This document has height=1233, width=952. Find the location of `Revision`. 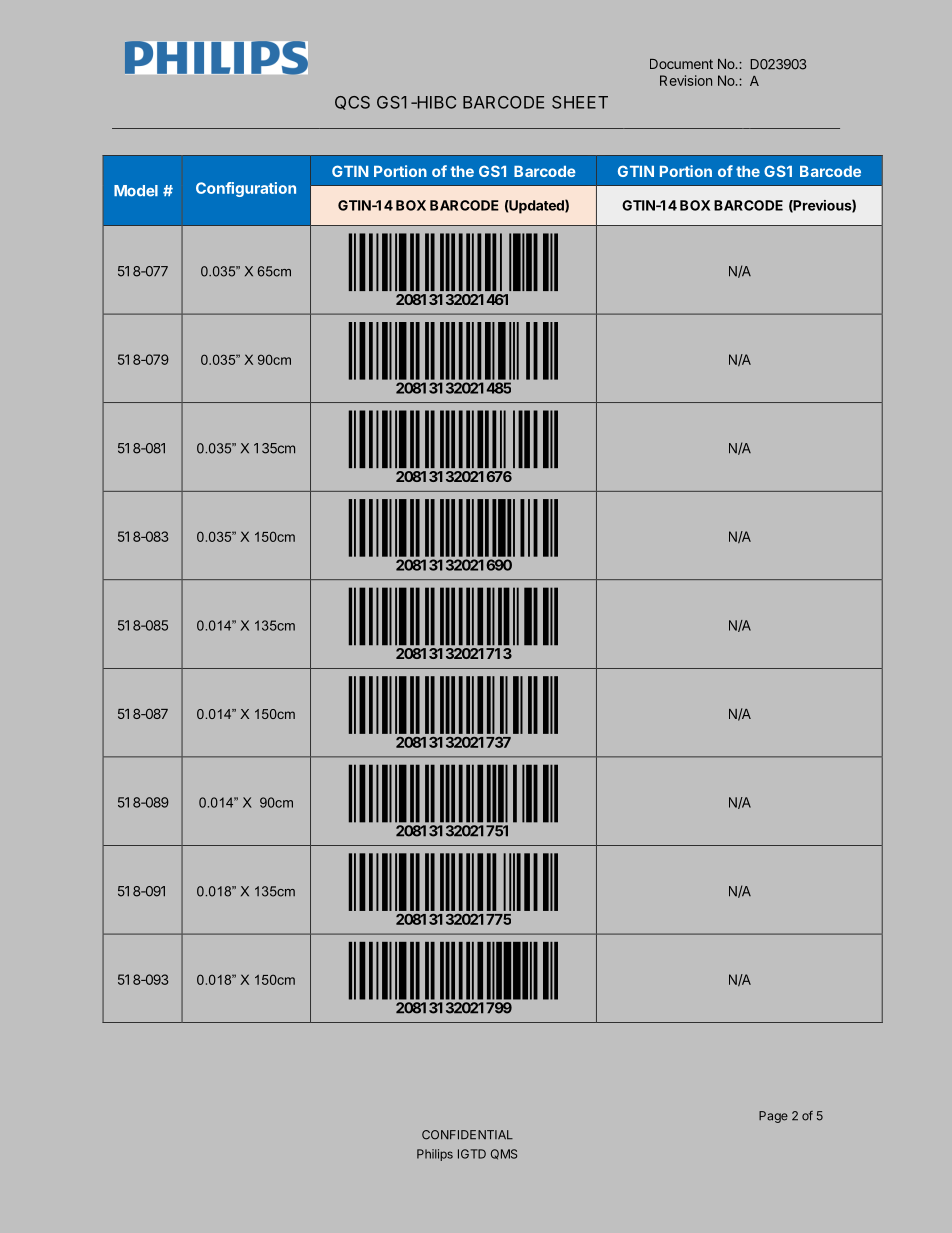

Revision is located at coordinates (686, 80).
